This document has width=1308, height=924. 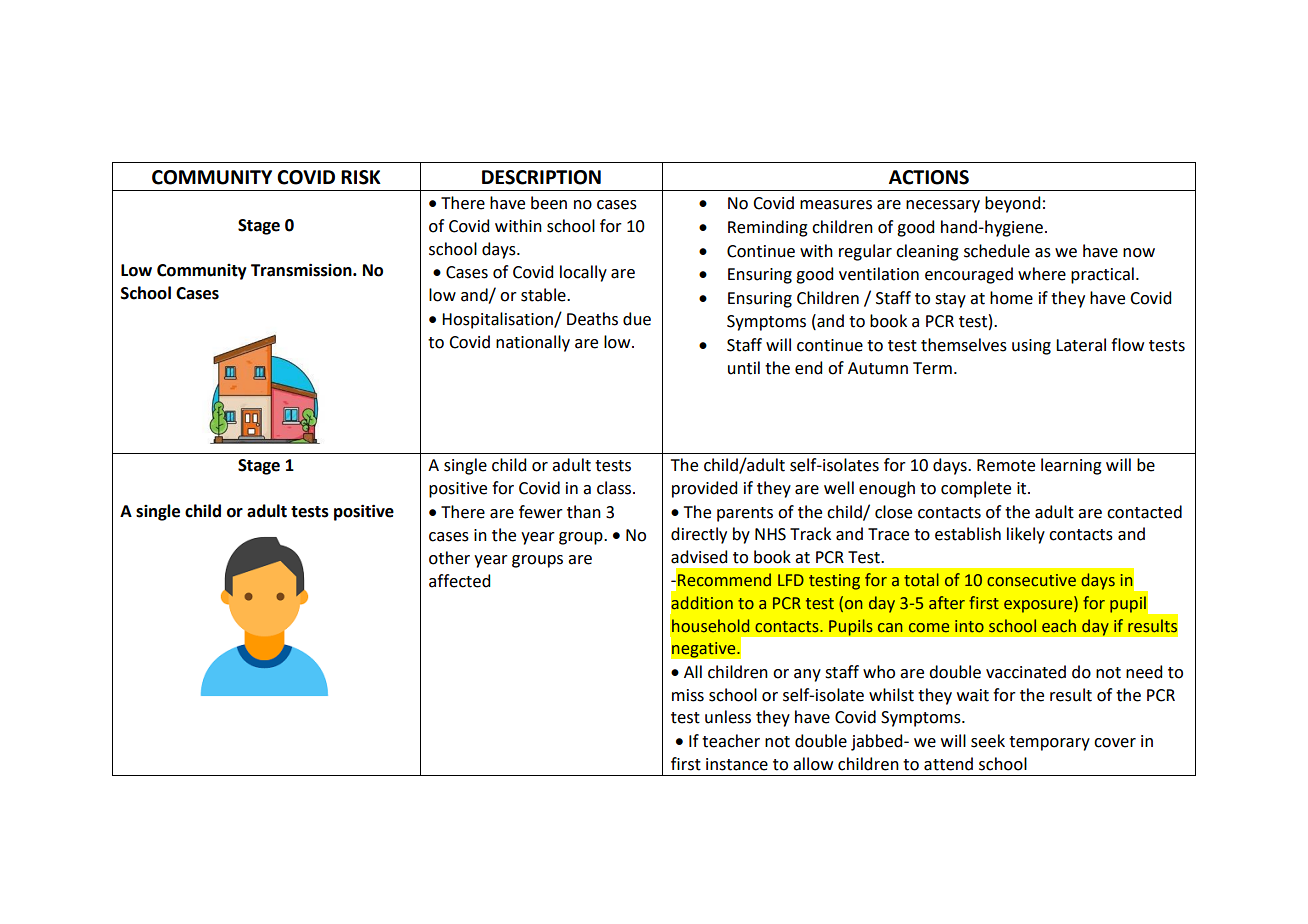 What do you see at coordinates (1031, 347) in the document?
I see `using` at bounding box center [1031, 347].
